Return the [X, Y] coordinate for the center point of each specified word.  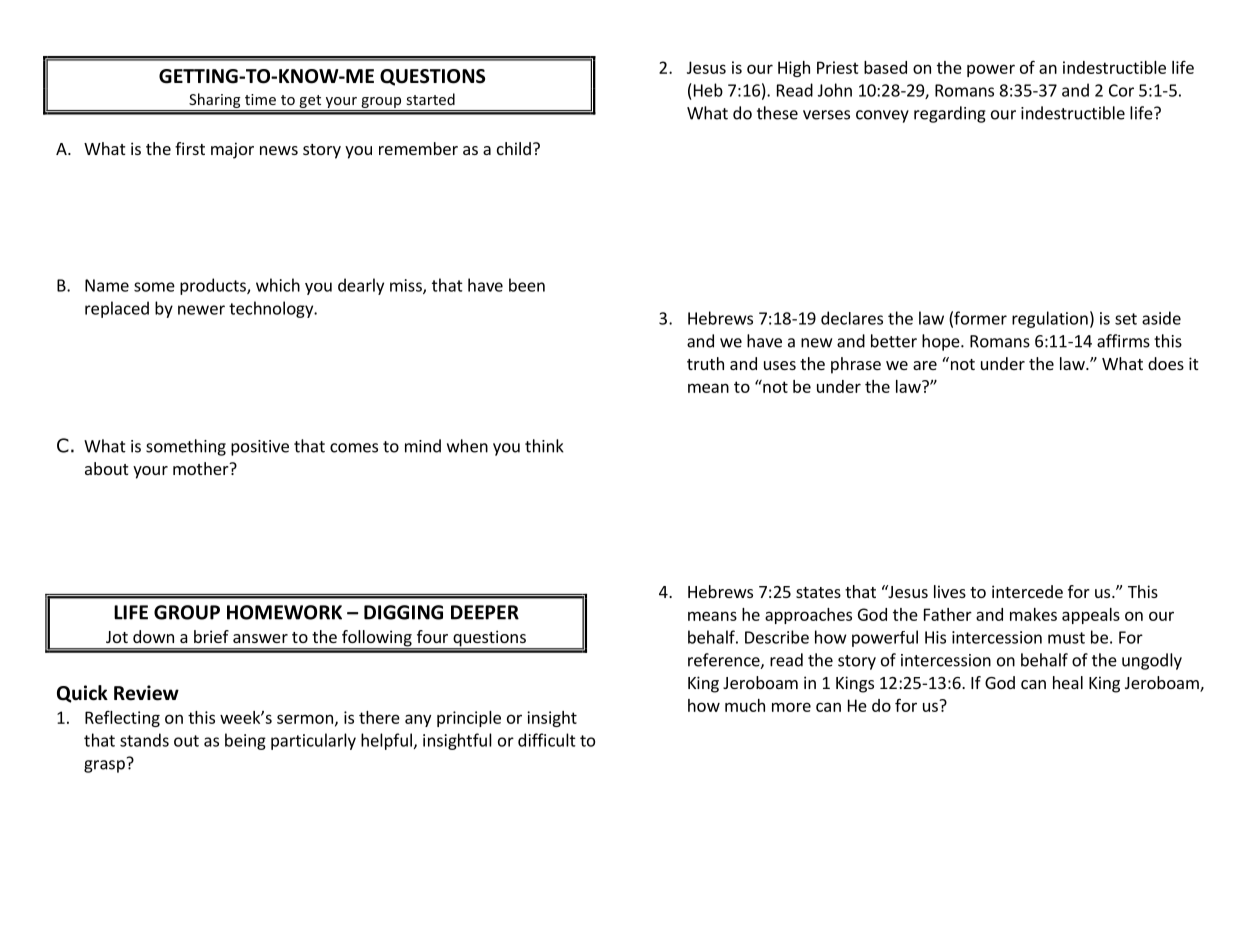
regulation [1050, 319]
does [1166, 363]
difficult [547, 740]
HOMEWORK [284, 612]
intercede [1027, 591]
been [527, 285]
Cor [1121, 90]
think [544, 446]
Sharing [215, 102]
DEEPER [485, 612]
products [214, 286]
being [245, 741]
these [777, 113]
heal [1068, 682]
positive [260, 448]
